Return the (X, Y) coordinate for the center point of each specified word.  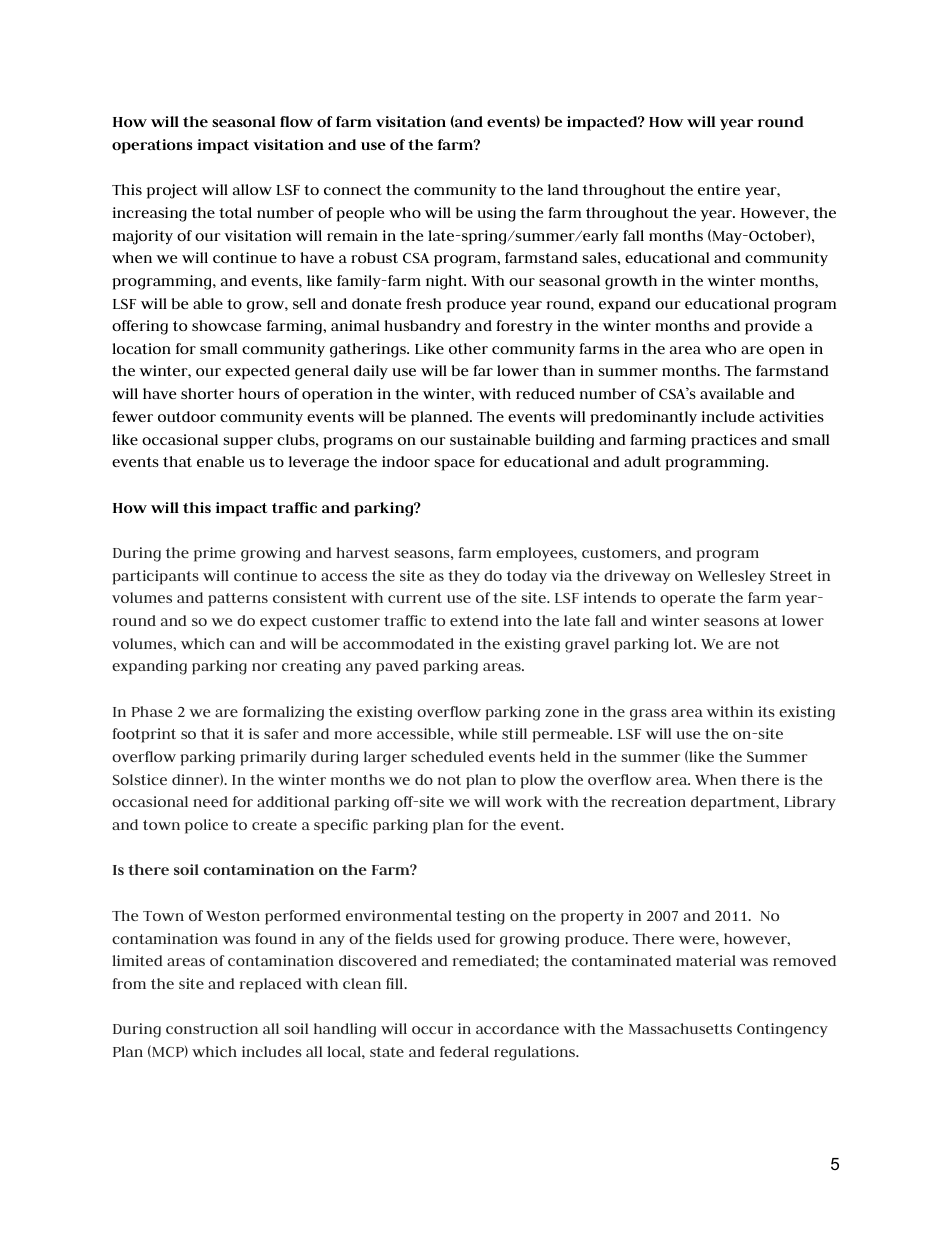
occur (432, 1030)
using (496, 214)
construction (212, 1028)
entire (719, 189)
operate (687, 600)
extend (474, 620)
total (235, 212)
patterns (238, 600)
